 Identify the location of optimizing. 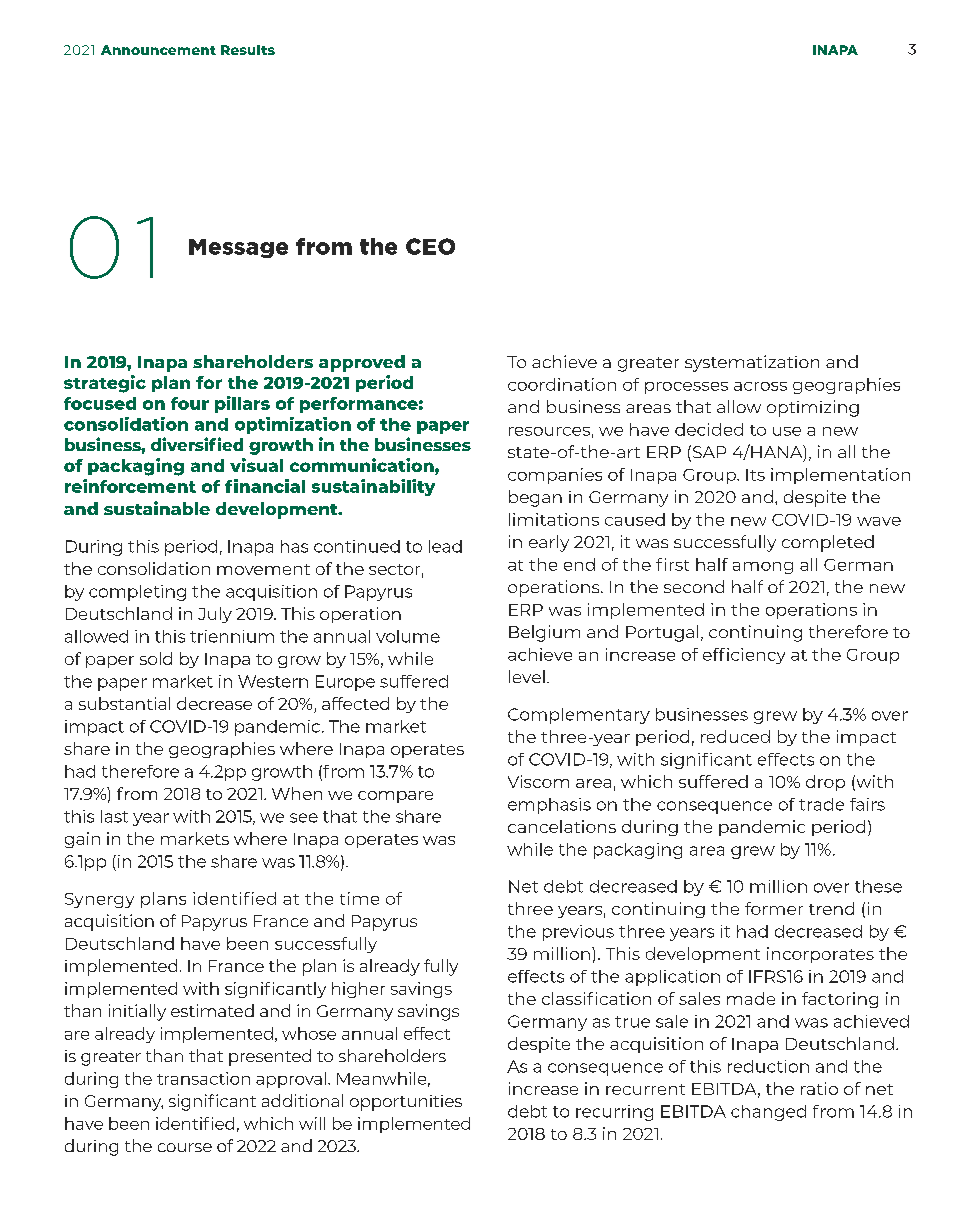
(813, 408).
